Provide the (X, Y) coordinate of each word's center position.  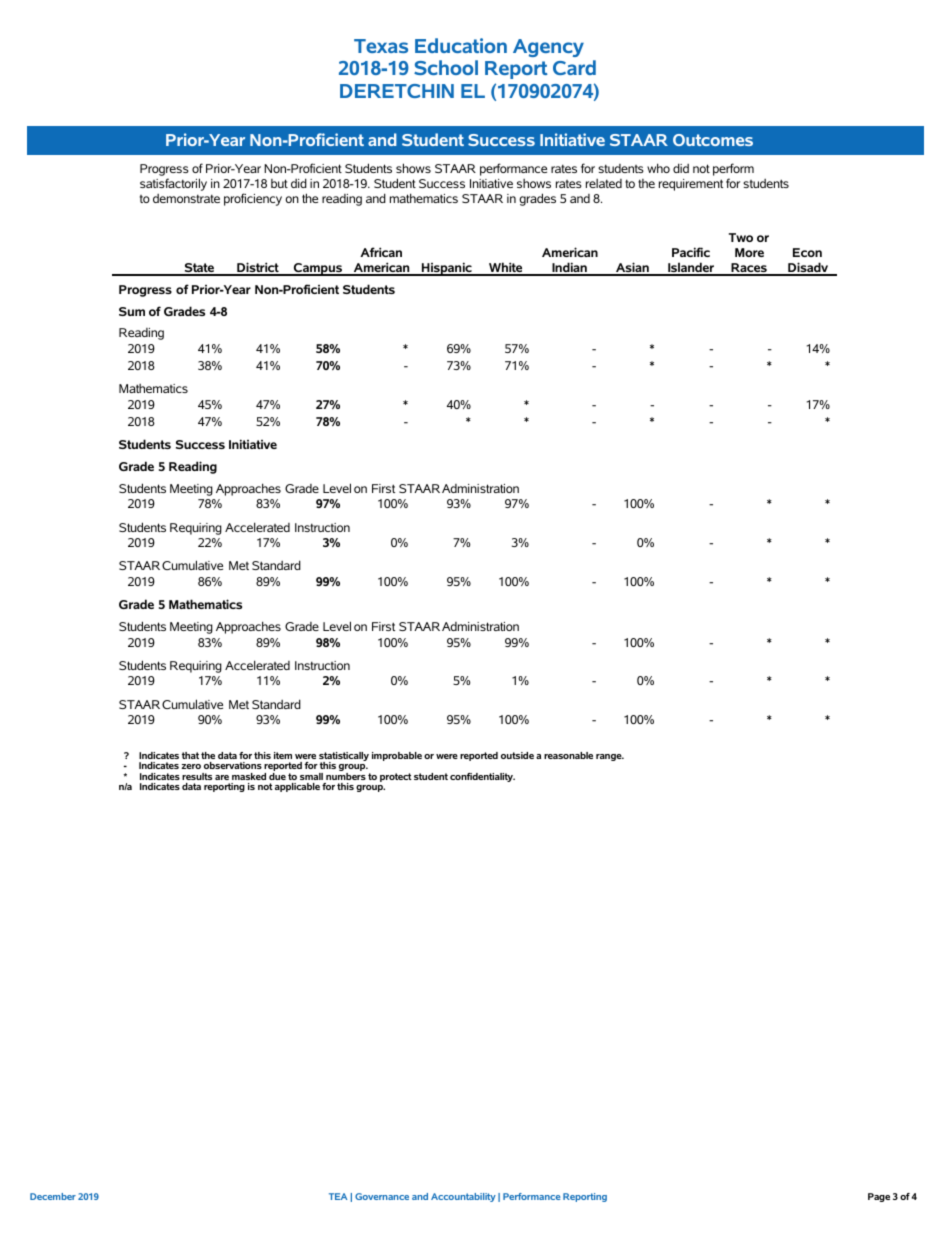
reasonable (568, 755)
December (53, 1196)
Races (749, 269)
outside (517, 755)
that (190, 755)
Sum (132, 311)
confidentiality (482, 777)
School (446, 67)
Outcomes (713, 140)
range (610, 757)
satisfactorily (173, 184)
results (197, 776)
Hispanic (447, 269)
